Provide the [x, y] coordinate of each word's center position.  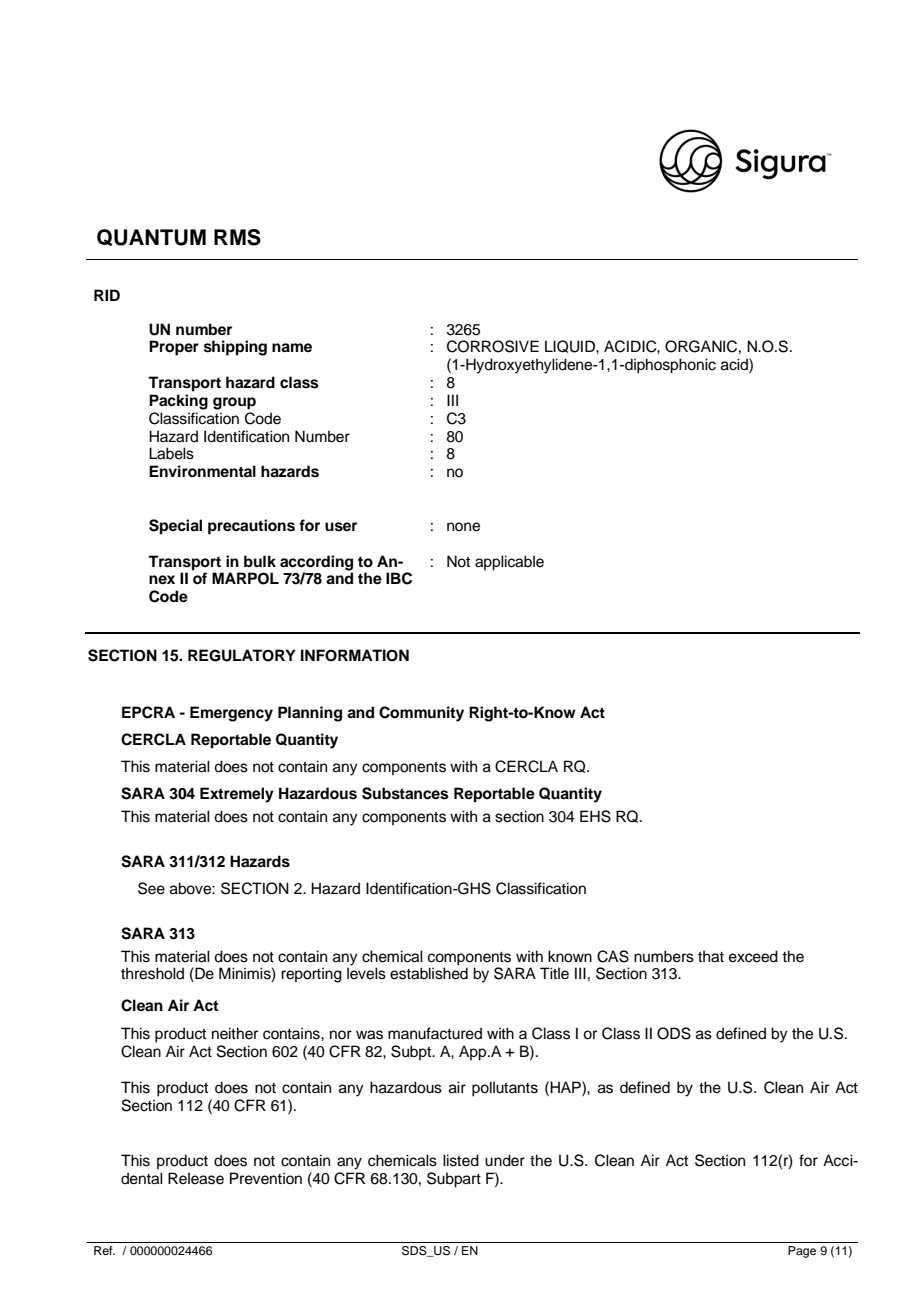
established [429, 973]
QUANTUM [151, 237]
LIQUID [571, 346]
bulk [260, 561]
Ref [104, 1250]
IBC [399, 578]
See [151, 888]
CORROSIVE [493, 346]
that [711, 956]
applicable [509, 563]
